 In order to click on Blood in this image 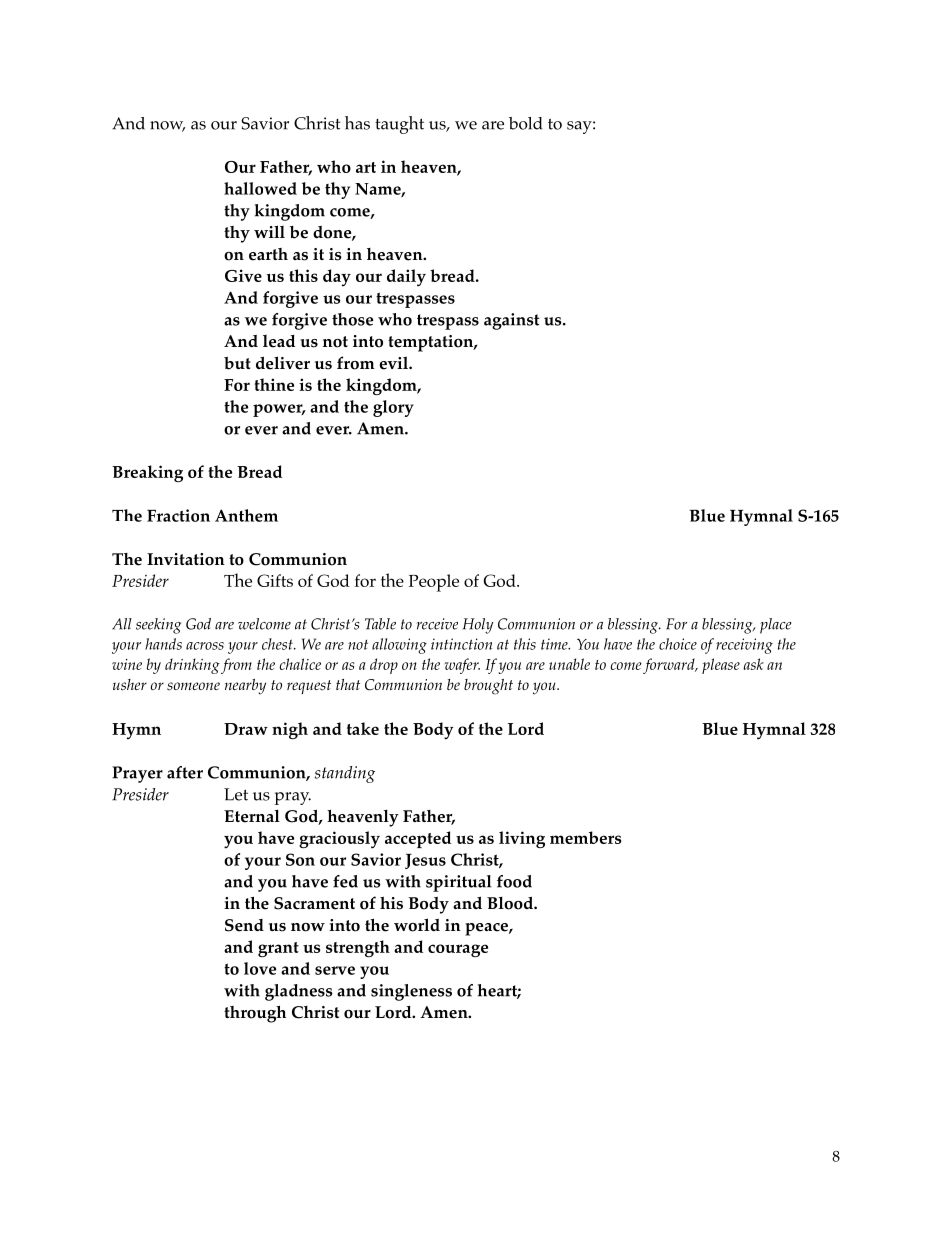, I will do `click(511, 903)`.
